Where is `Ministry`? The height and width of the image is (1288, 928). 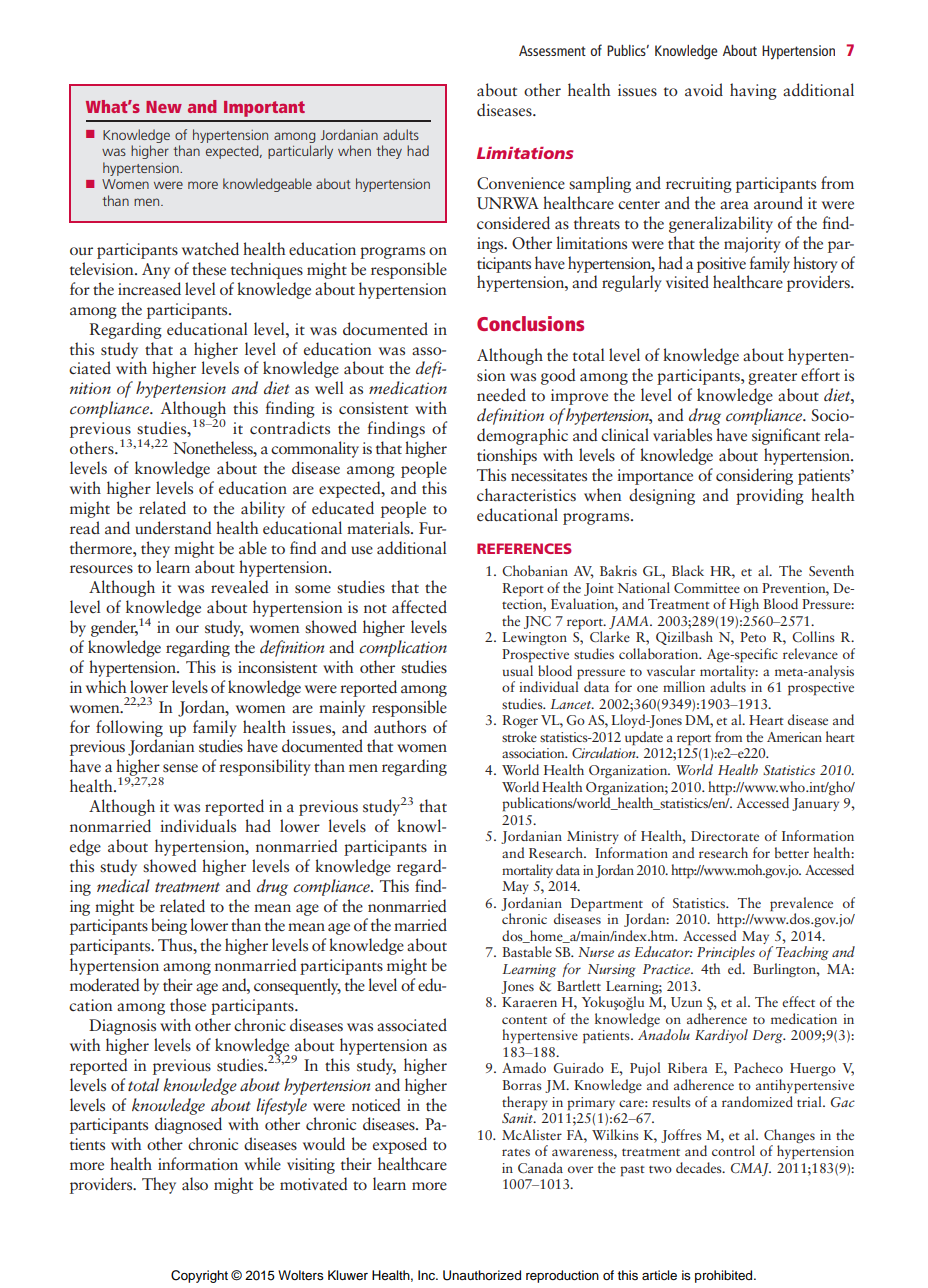 Ministry is located at coordinates (593, 837).
